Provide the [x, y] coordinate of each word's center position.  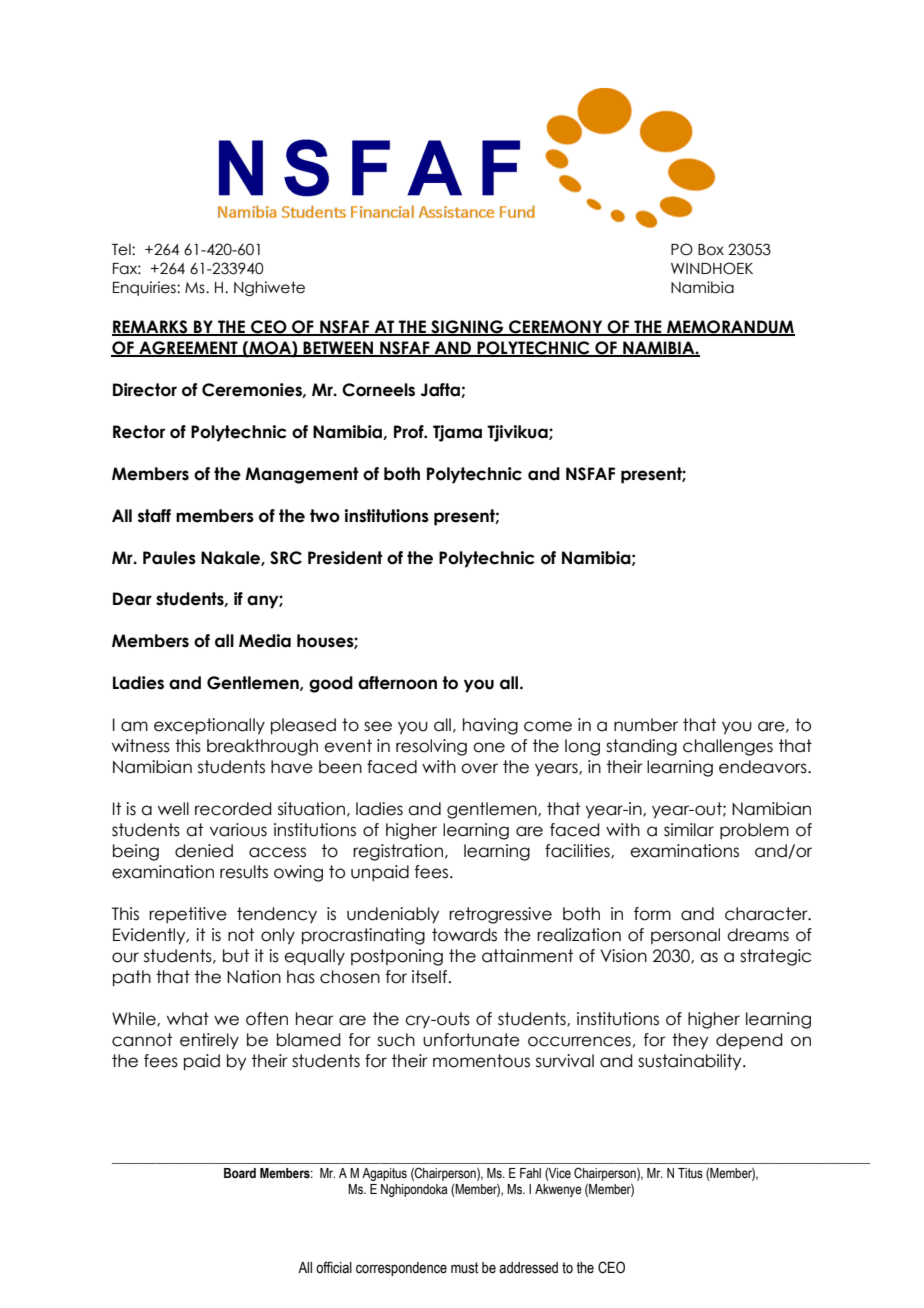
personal [685, 936]
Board [240, 1173]
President [345, 558]
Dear [132, 599]
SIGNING [467, 328]
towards [464, 935]
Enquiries [145, 288]
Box [711, 250]
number [646, 725]
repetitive [188, 915]
